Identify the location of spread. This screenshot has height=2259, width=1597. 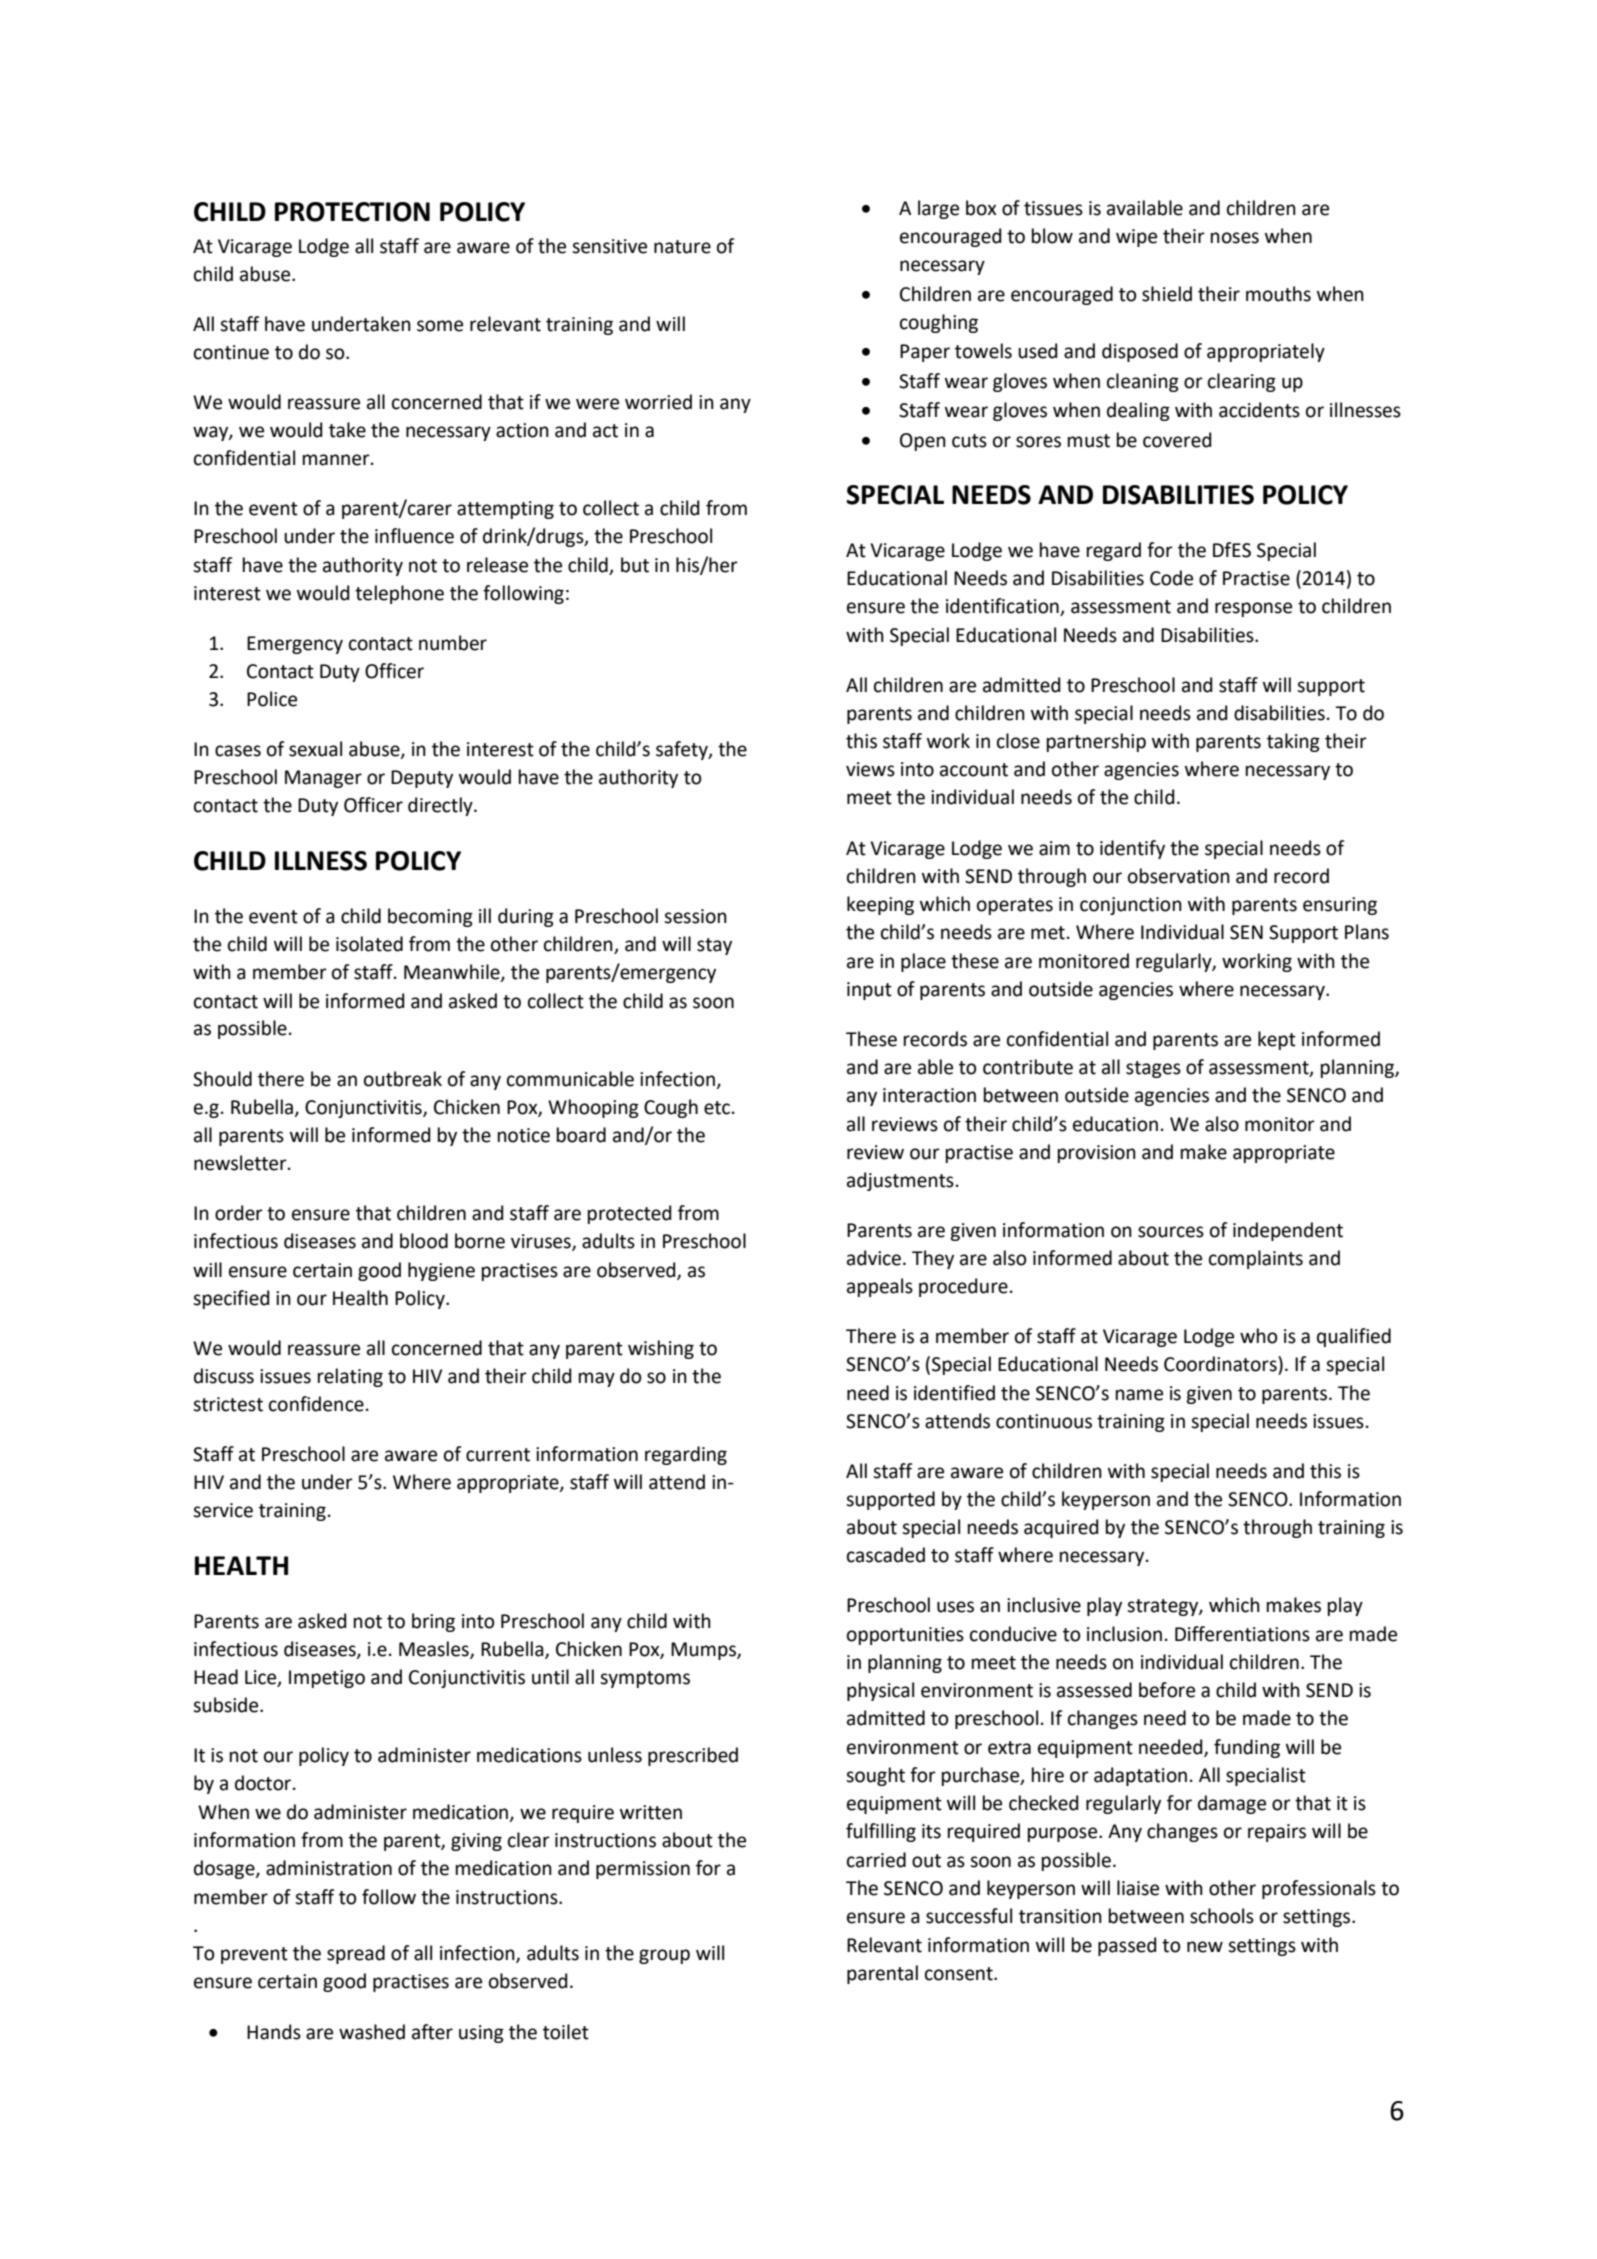
(356, 1954).
